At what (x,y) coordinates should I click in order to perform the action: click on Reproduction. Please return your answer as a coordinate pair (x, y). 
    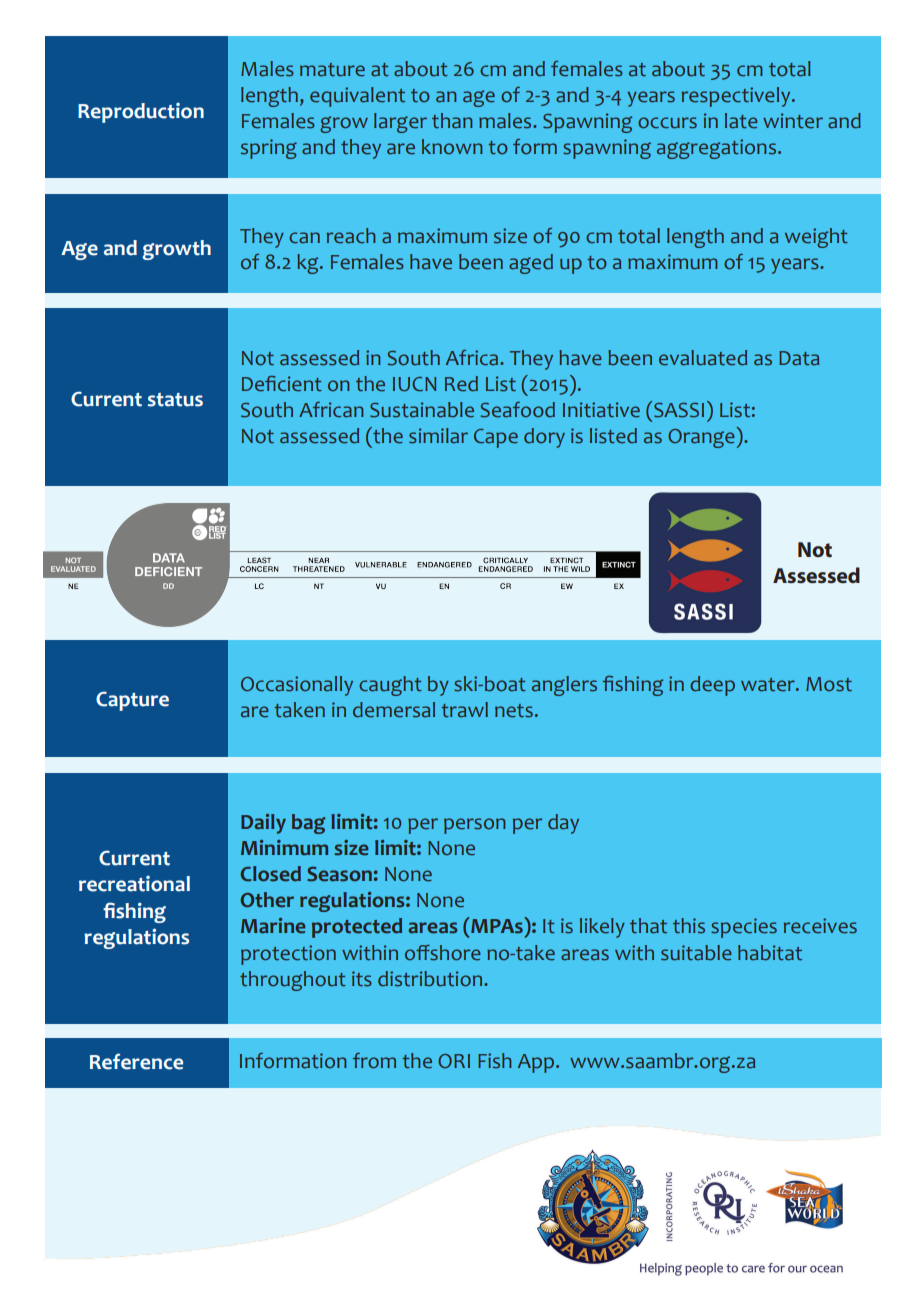
    Looking at the image, I should click on (141, 113).
